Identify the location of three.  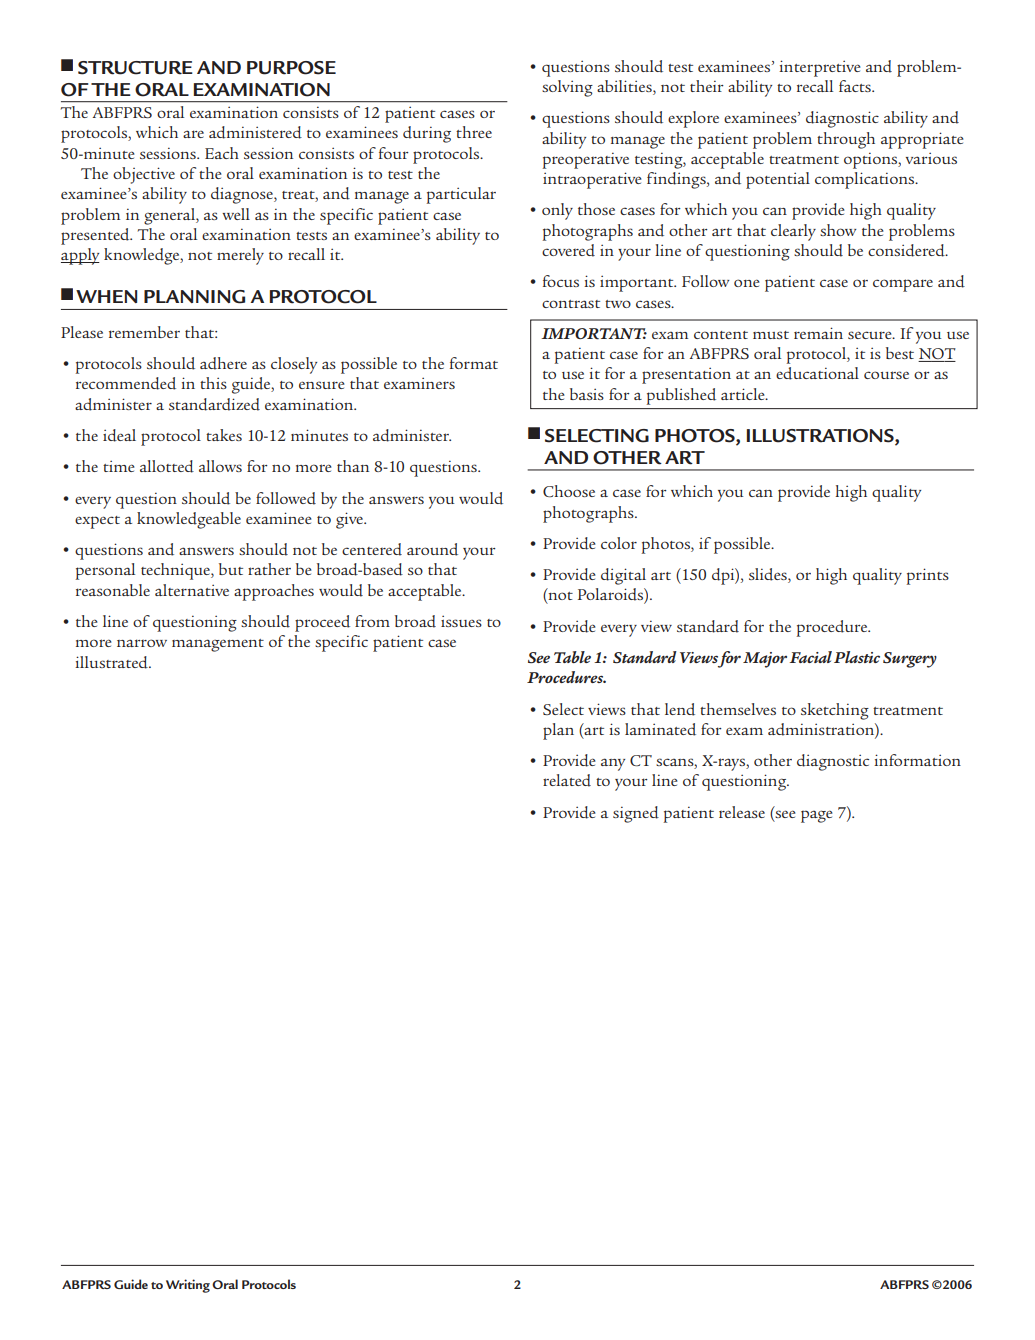
(474, 132).
